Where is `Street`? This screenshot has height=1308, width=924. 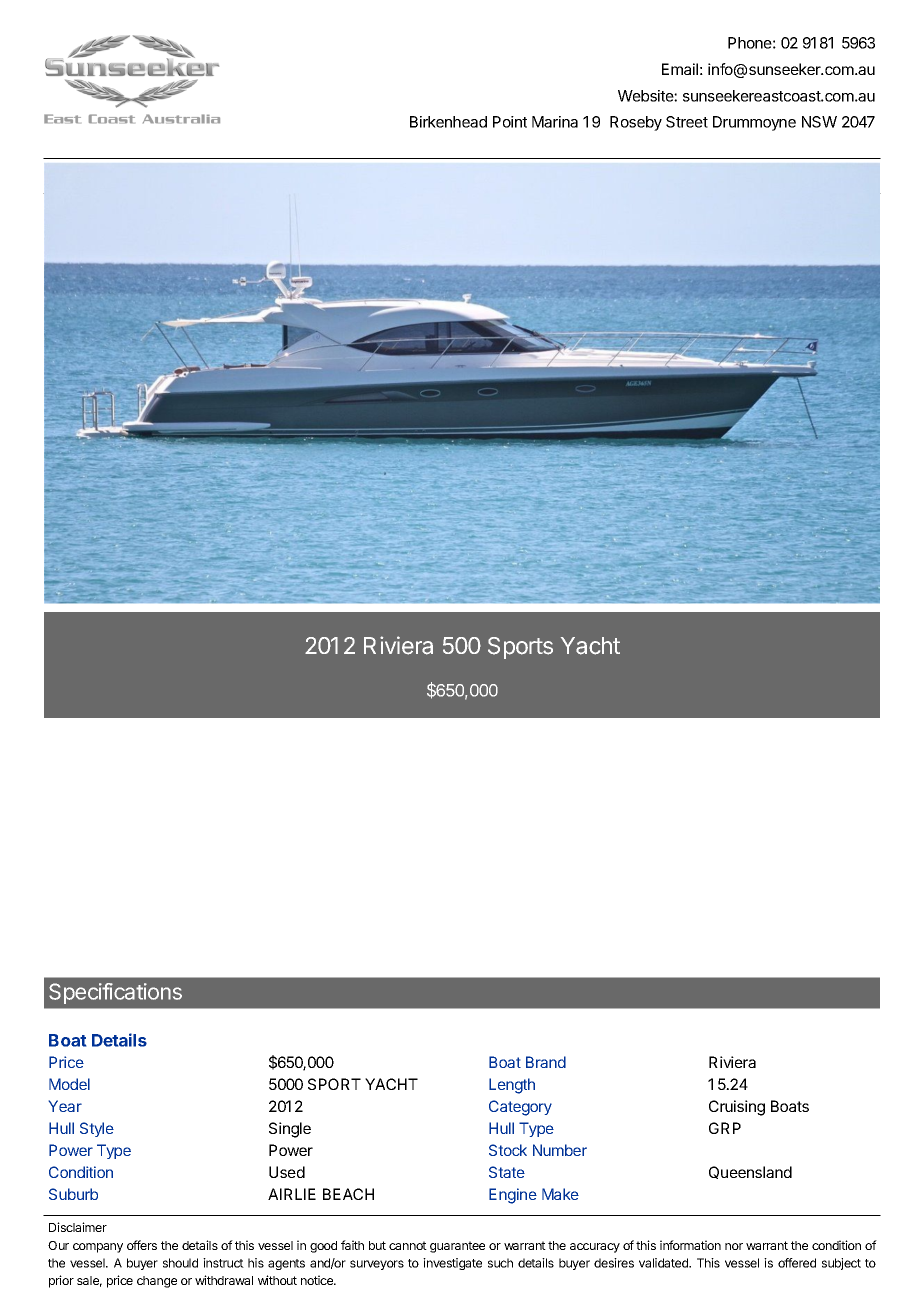
Street is located at coordinates (687, 122).
